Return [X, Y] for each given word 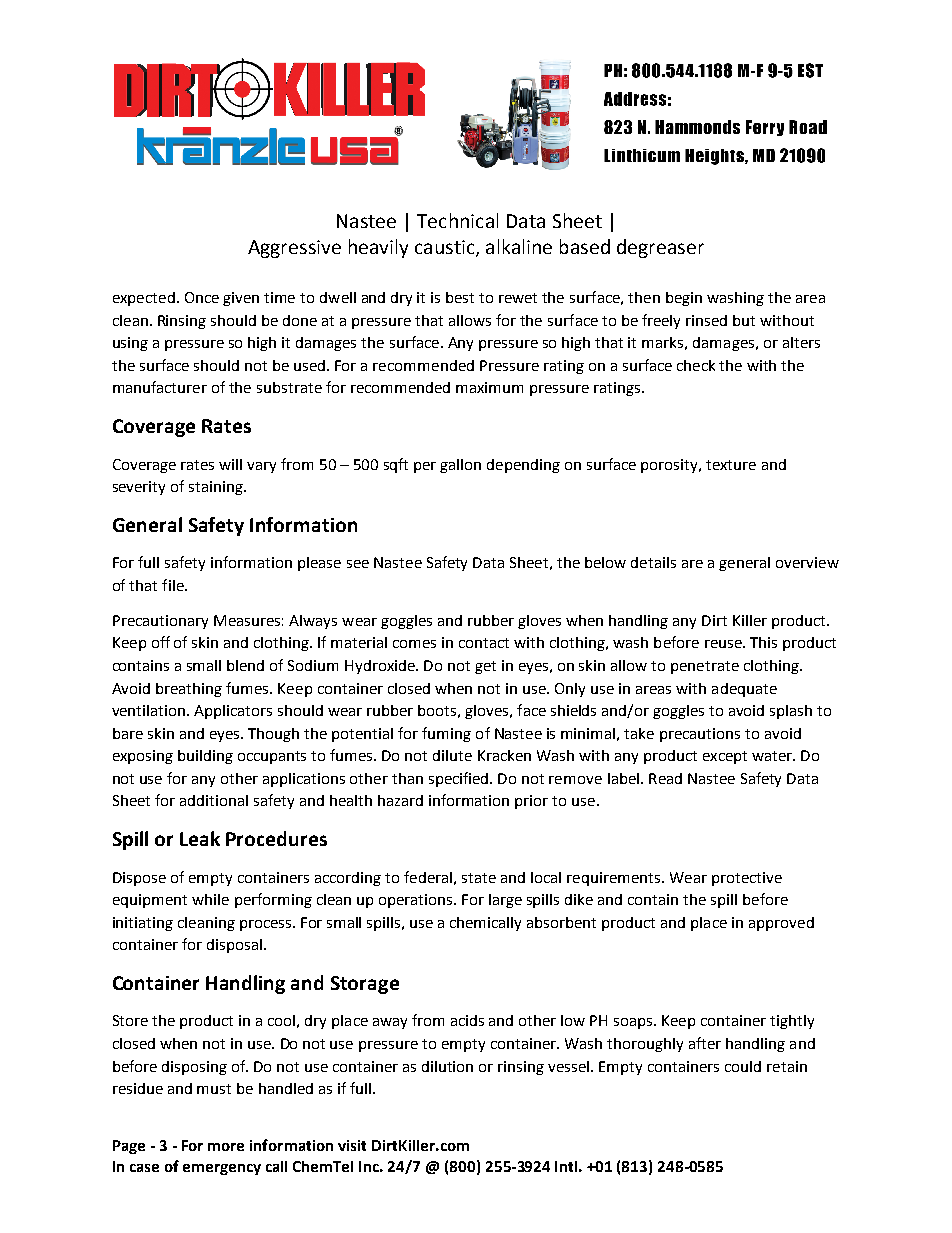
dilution [447, 1066]
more [226, 1147]
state [479, 878]
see [358, 564]
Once [202, 297]
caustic [446, 248]
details [653, 562]
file [174, 585]
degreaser [660, 248]
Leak [200, 838]
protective [747, 879]
